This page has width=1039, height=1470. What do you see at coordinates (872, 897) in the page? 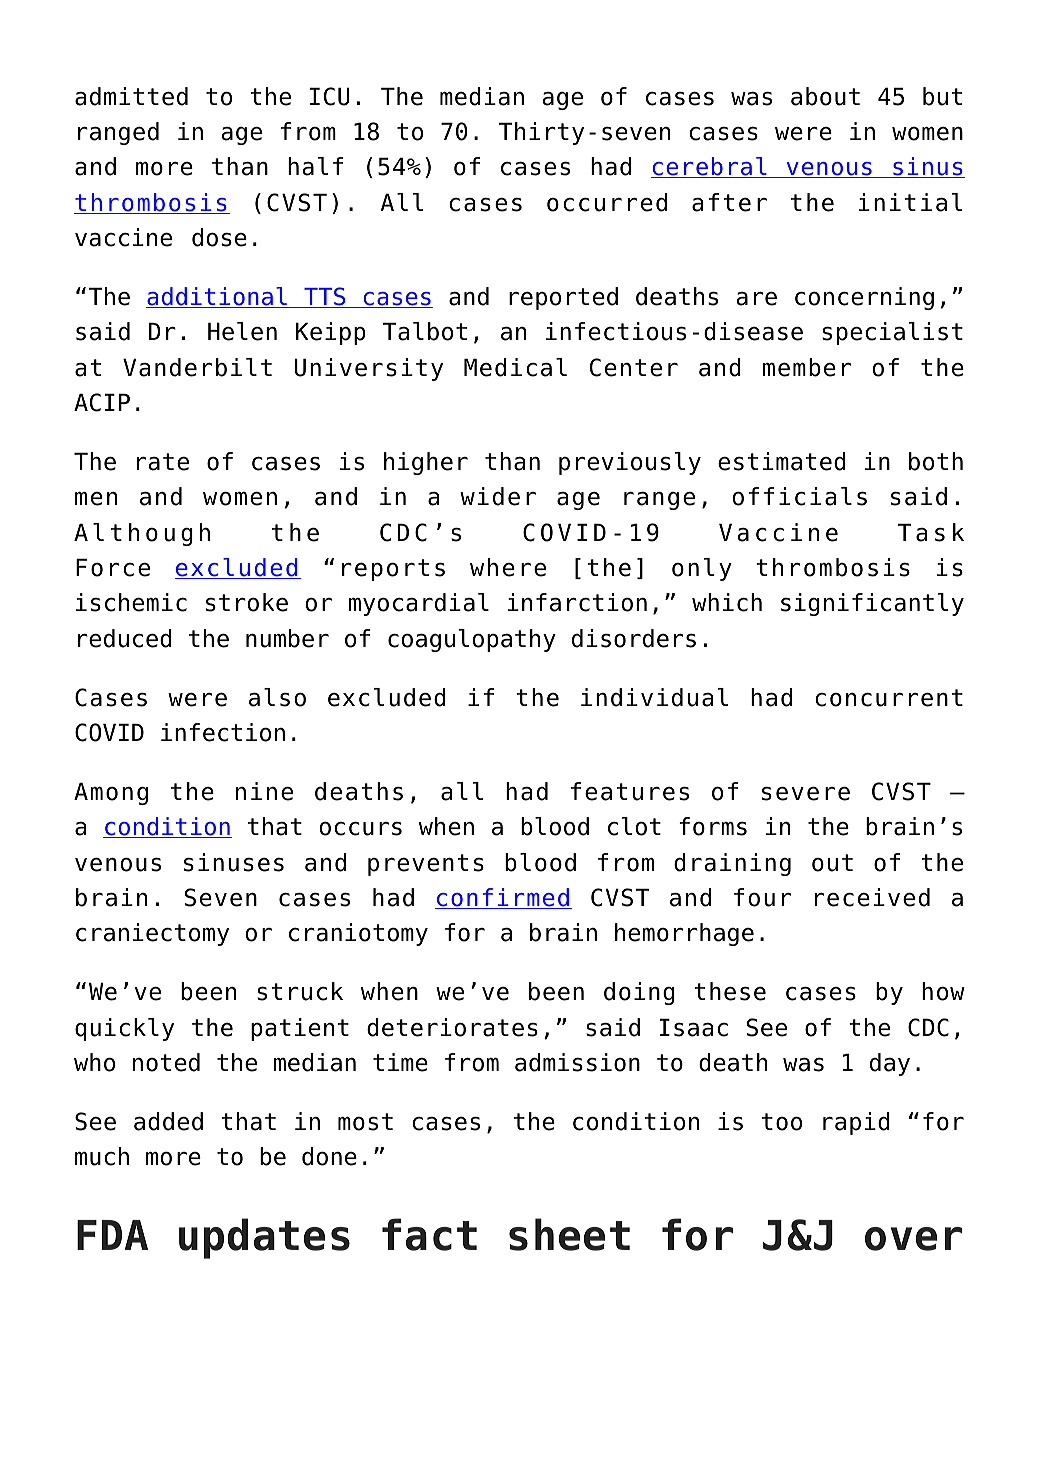
I see `received` at bounding box center [872, 897].
